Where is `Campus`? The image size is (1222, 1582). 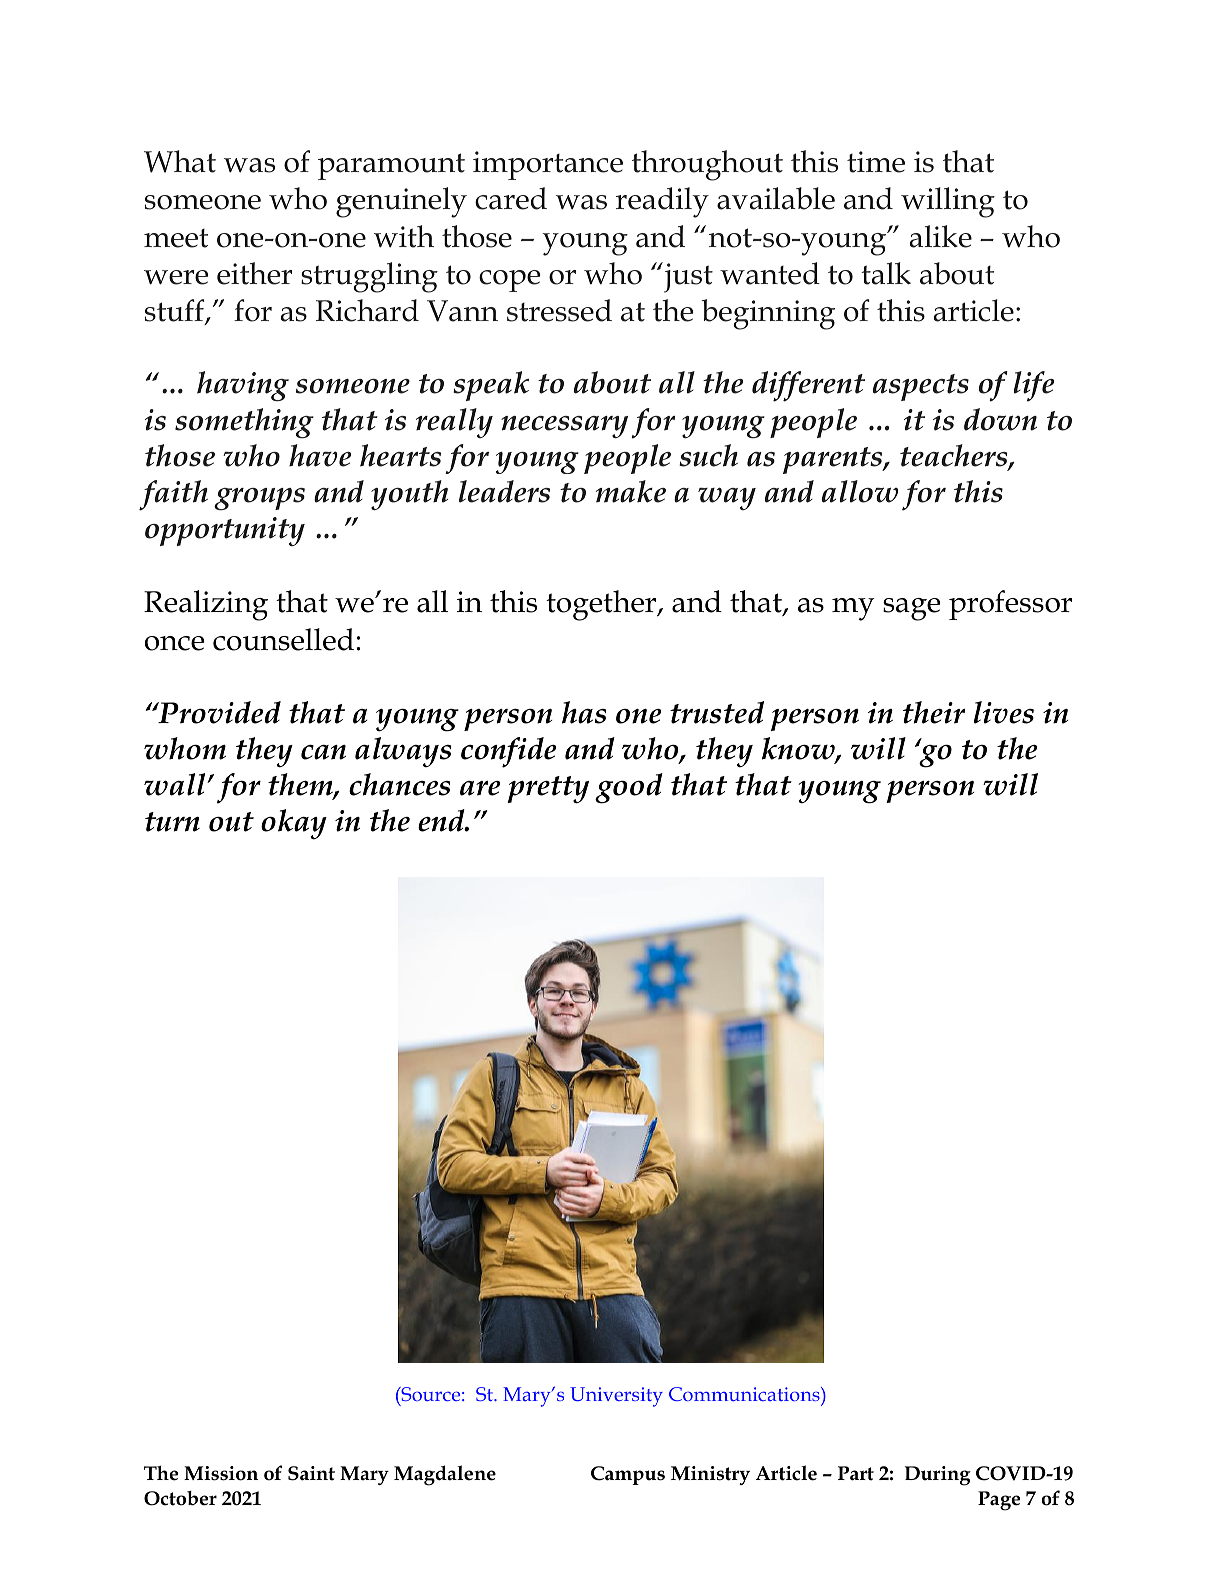 Campus is located at coordinates (628, 1475).
